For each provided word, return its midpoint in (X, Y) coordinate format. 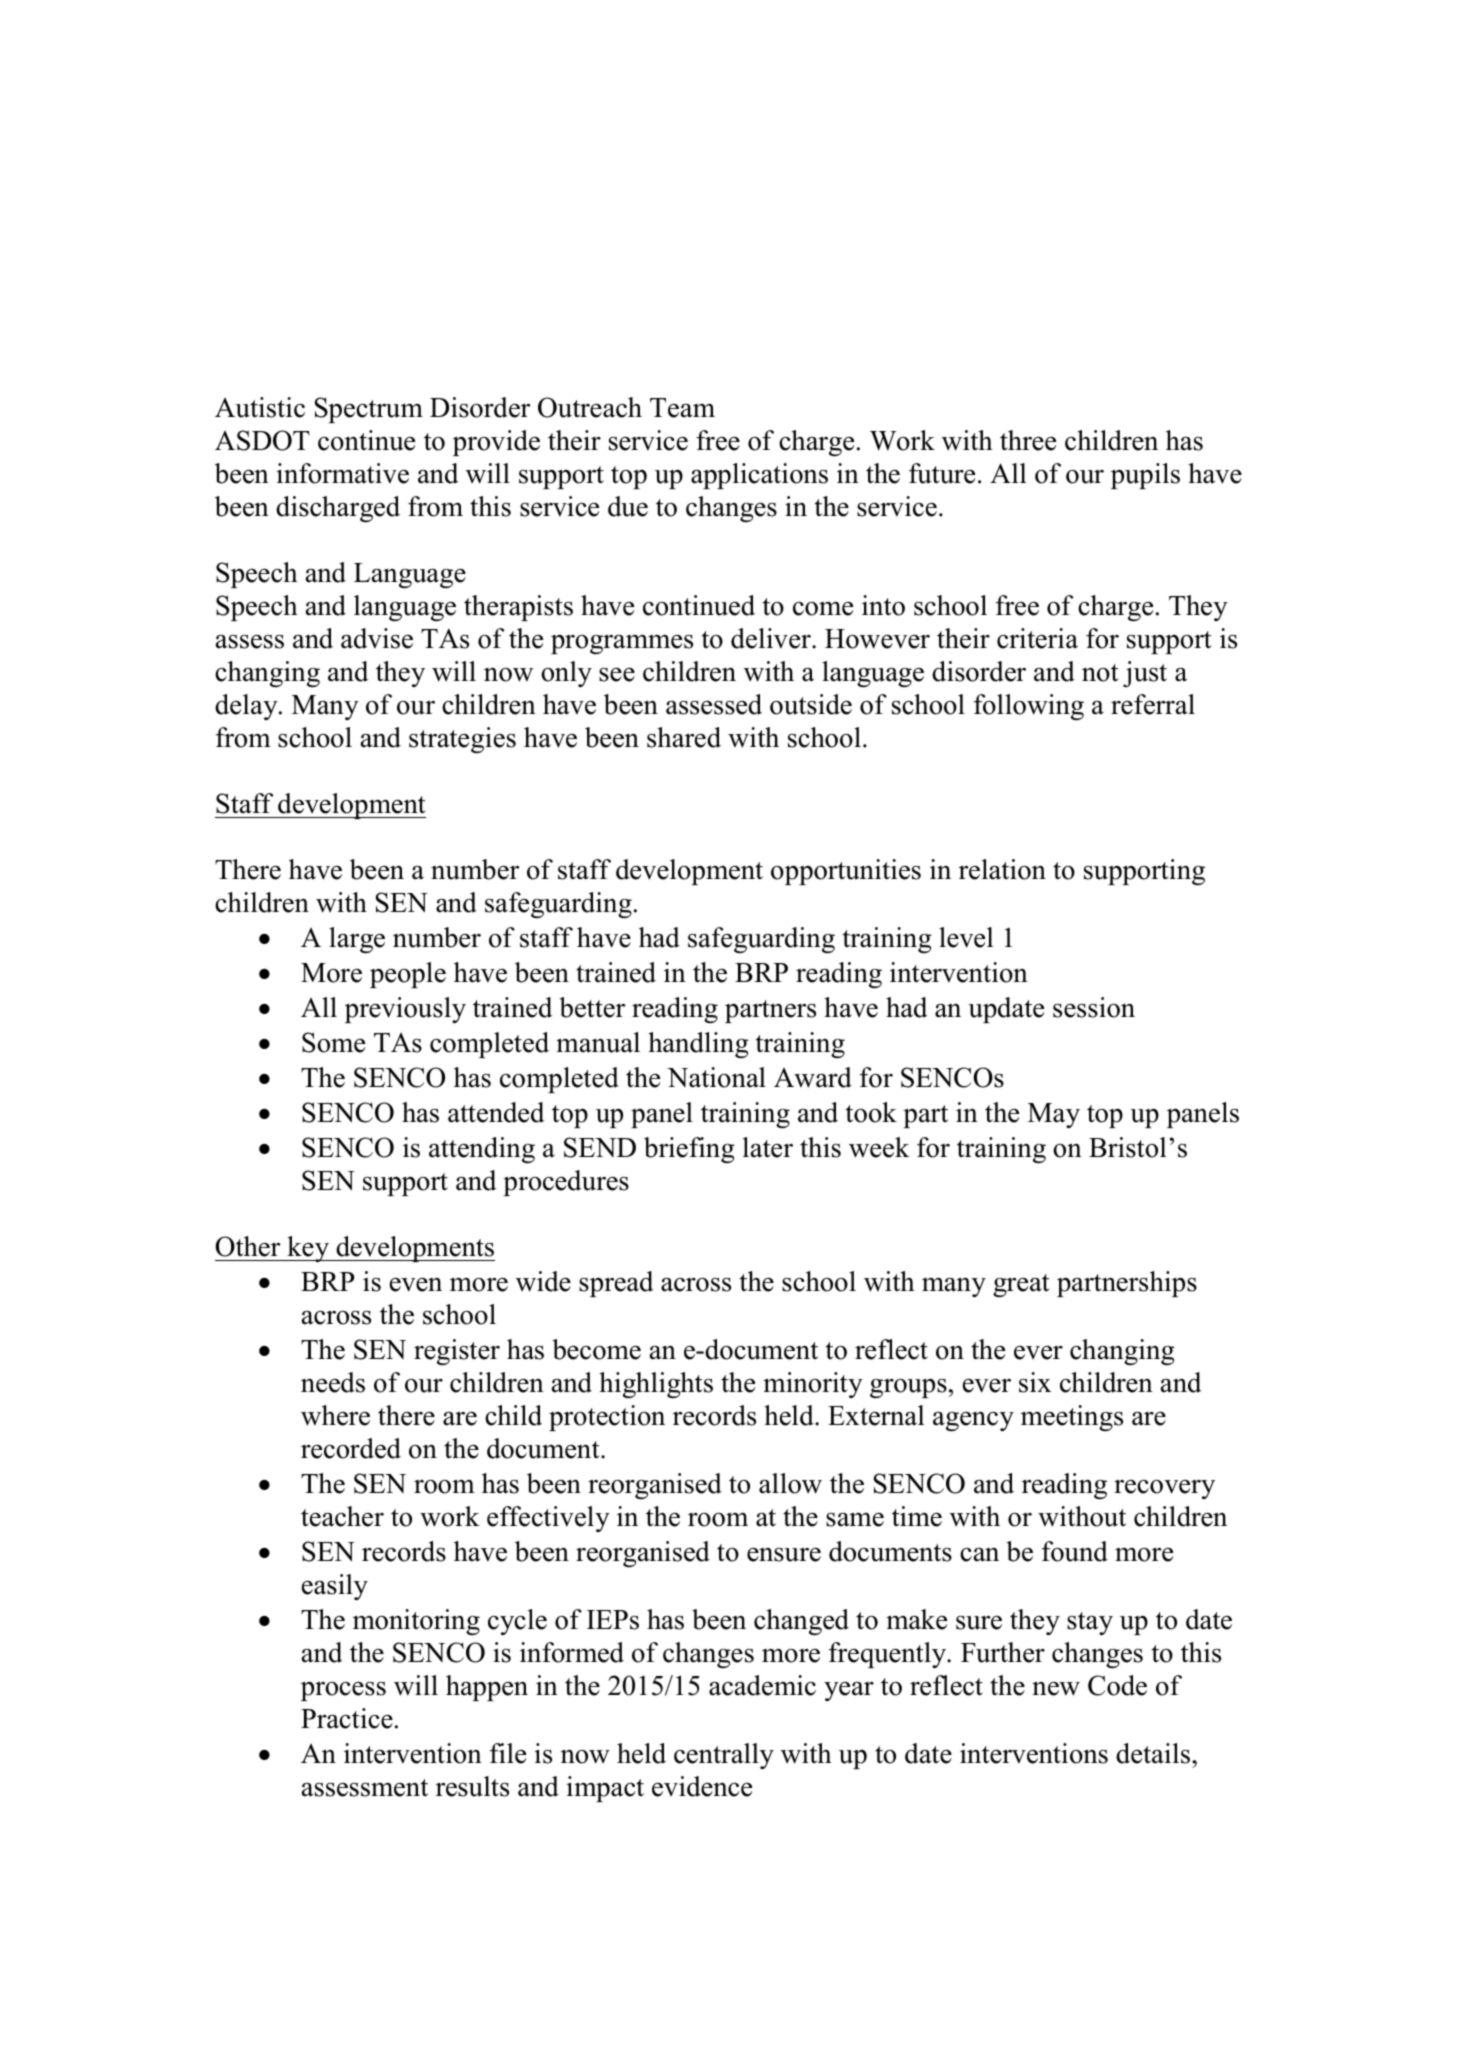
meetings (1072, 1418)
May (1054, 1115)
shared (684, 737)
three (1028, 440)
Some (333, 1042)
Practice (347, 1718)
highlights (656, 1385)
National (716, 1077)
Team (682, 408)
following (1029, 707)
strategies (462, 740)
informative (342, 473)
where (335, 1415)
